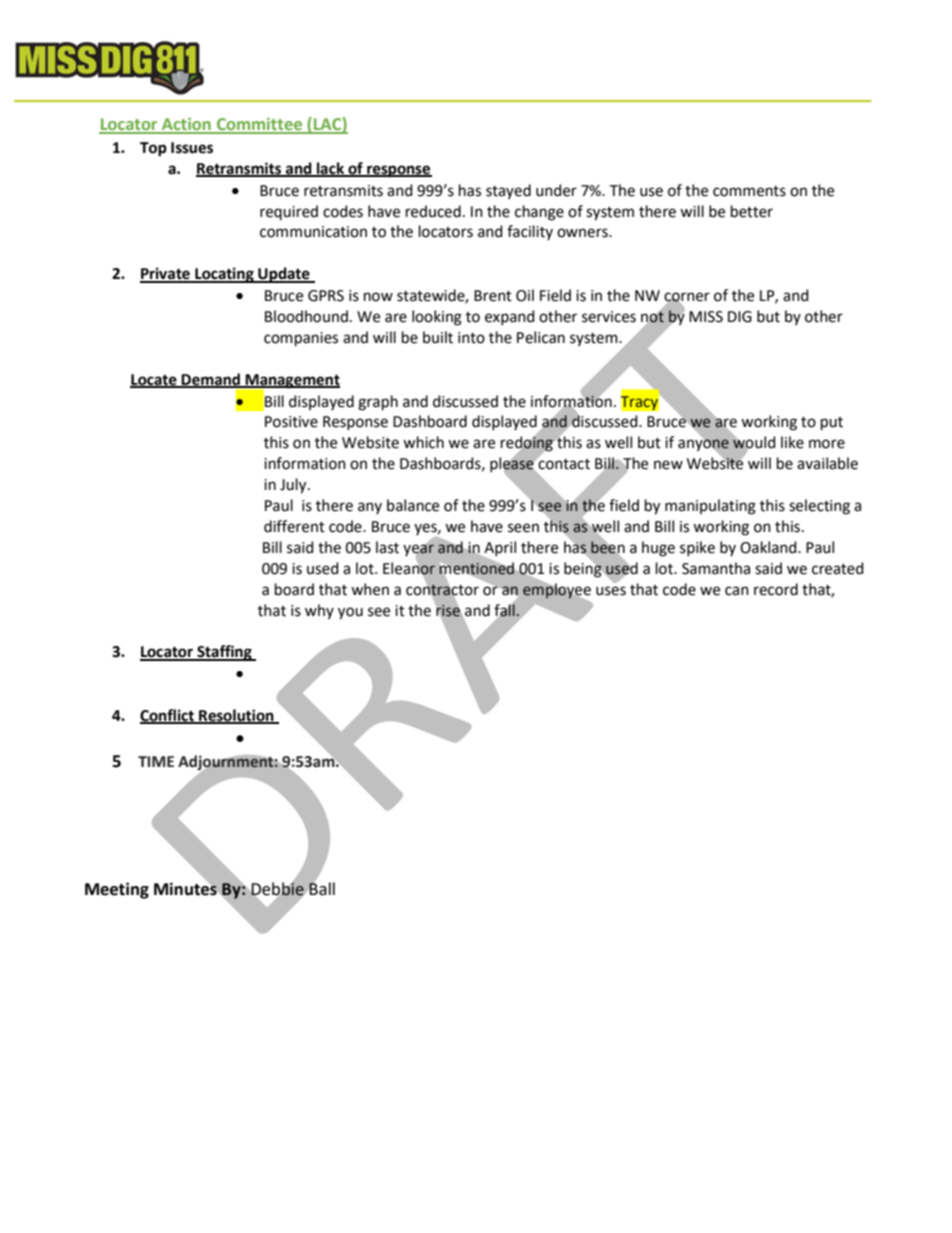 This image has height=1233, width=952. I want to click on record, so click(776, 589).
